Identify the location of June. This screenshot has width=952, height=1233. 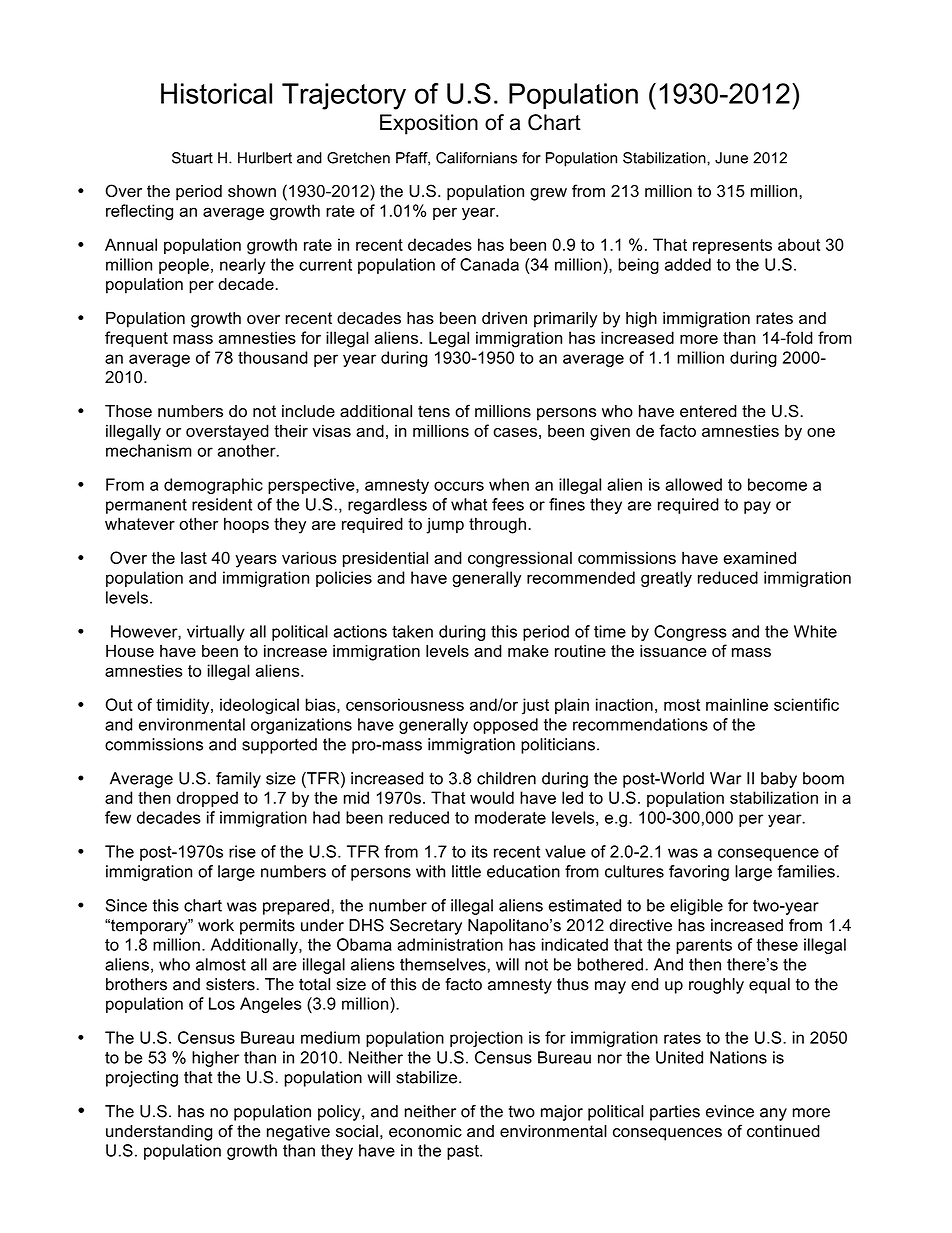
(731, 158).
